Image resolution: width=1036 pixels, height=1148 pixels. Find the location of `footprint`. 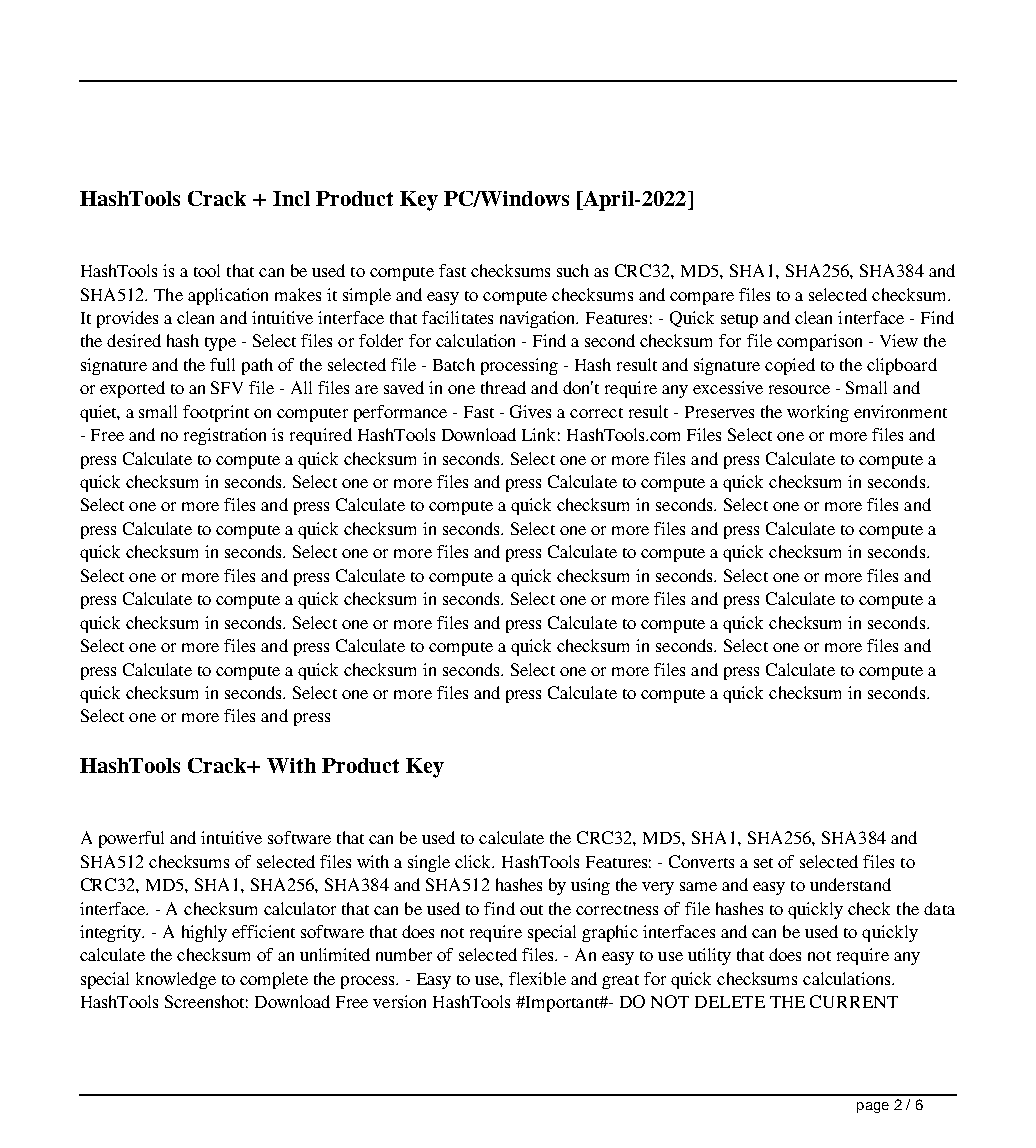

footprint is located at coordinates (216, 413).
